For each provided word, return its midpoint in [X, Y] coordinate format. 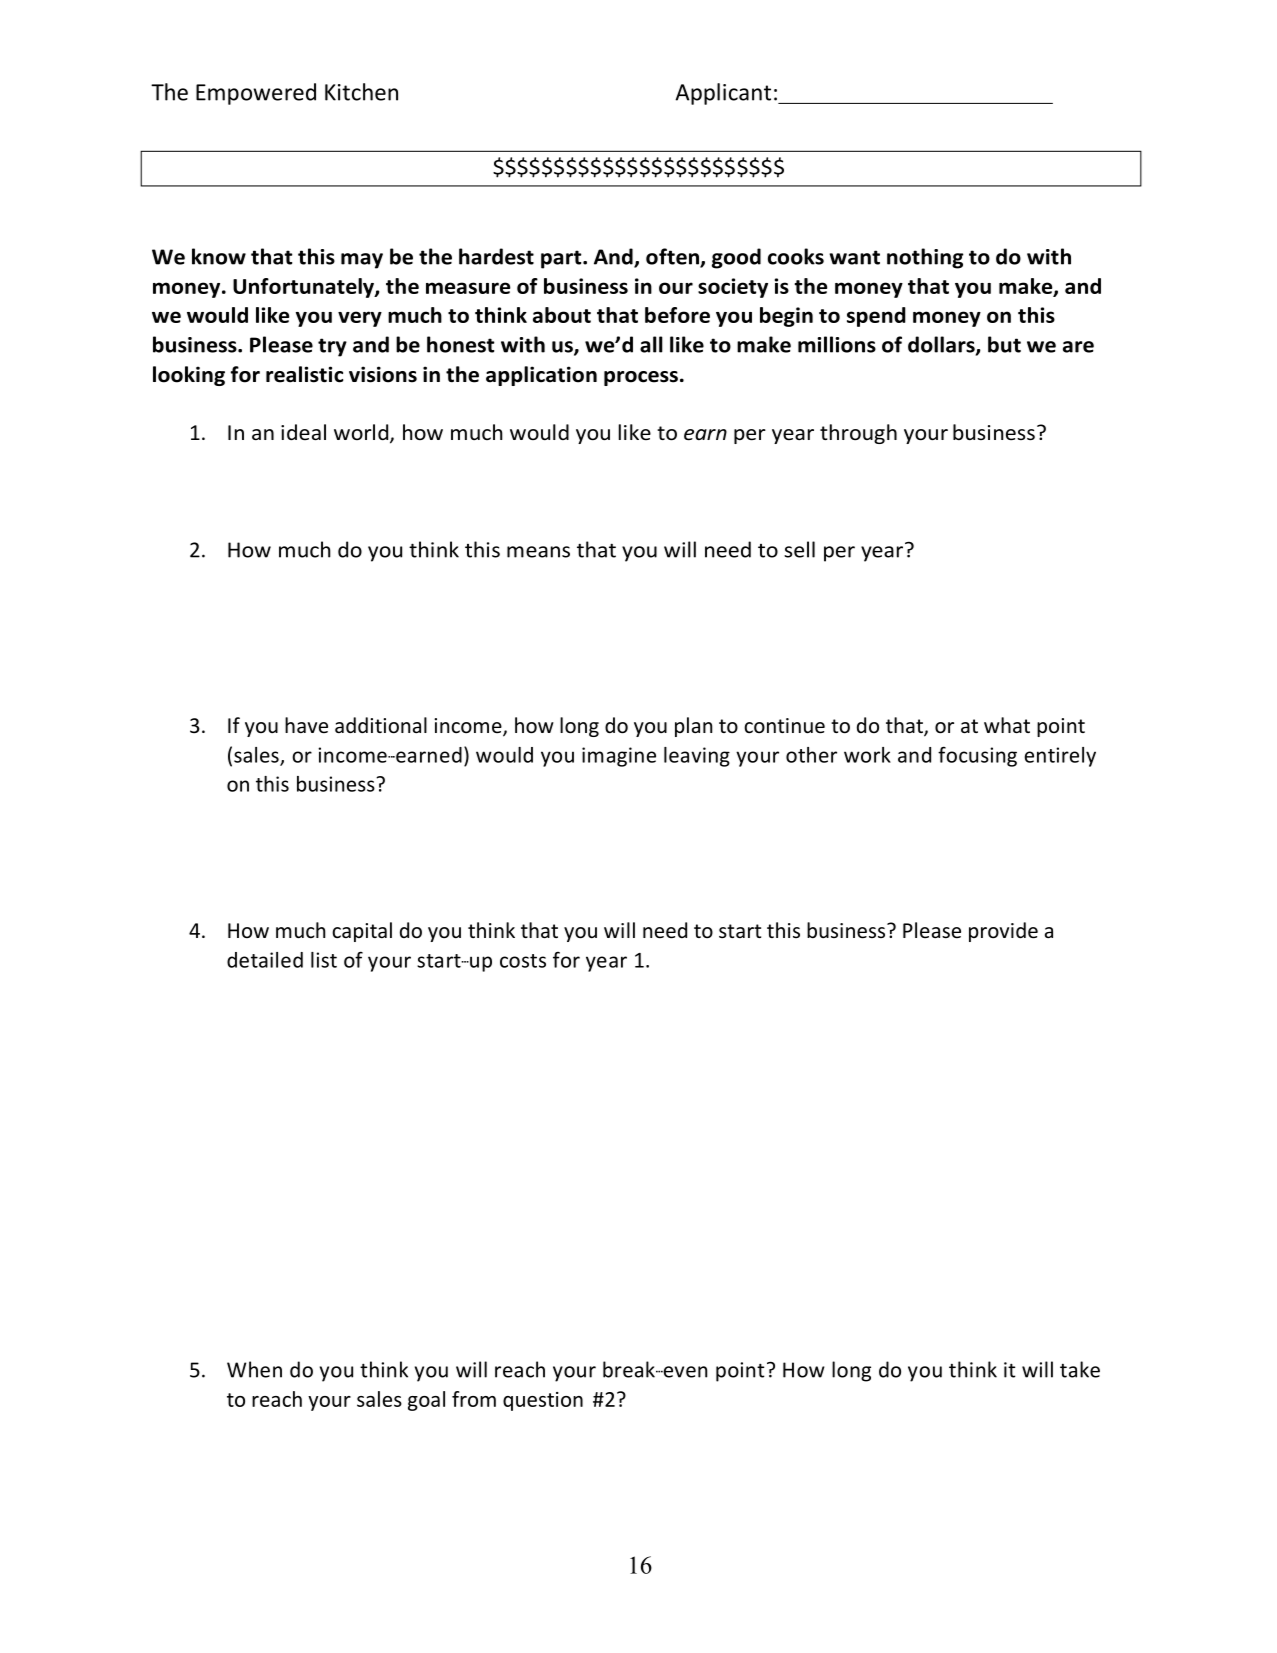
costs [523, 961]
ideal [303, 432]
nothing [925, 258]
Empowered [256, 94]
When [254, 1369]
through [858, 434]
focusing [977, 756]
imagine [619, 757]
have [306, 725]
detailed [265, 960]
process [641, 378]
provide [1003, 932]
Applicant [723, 94]
